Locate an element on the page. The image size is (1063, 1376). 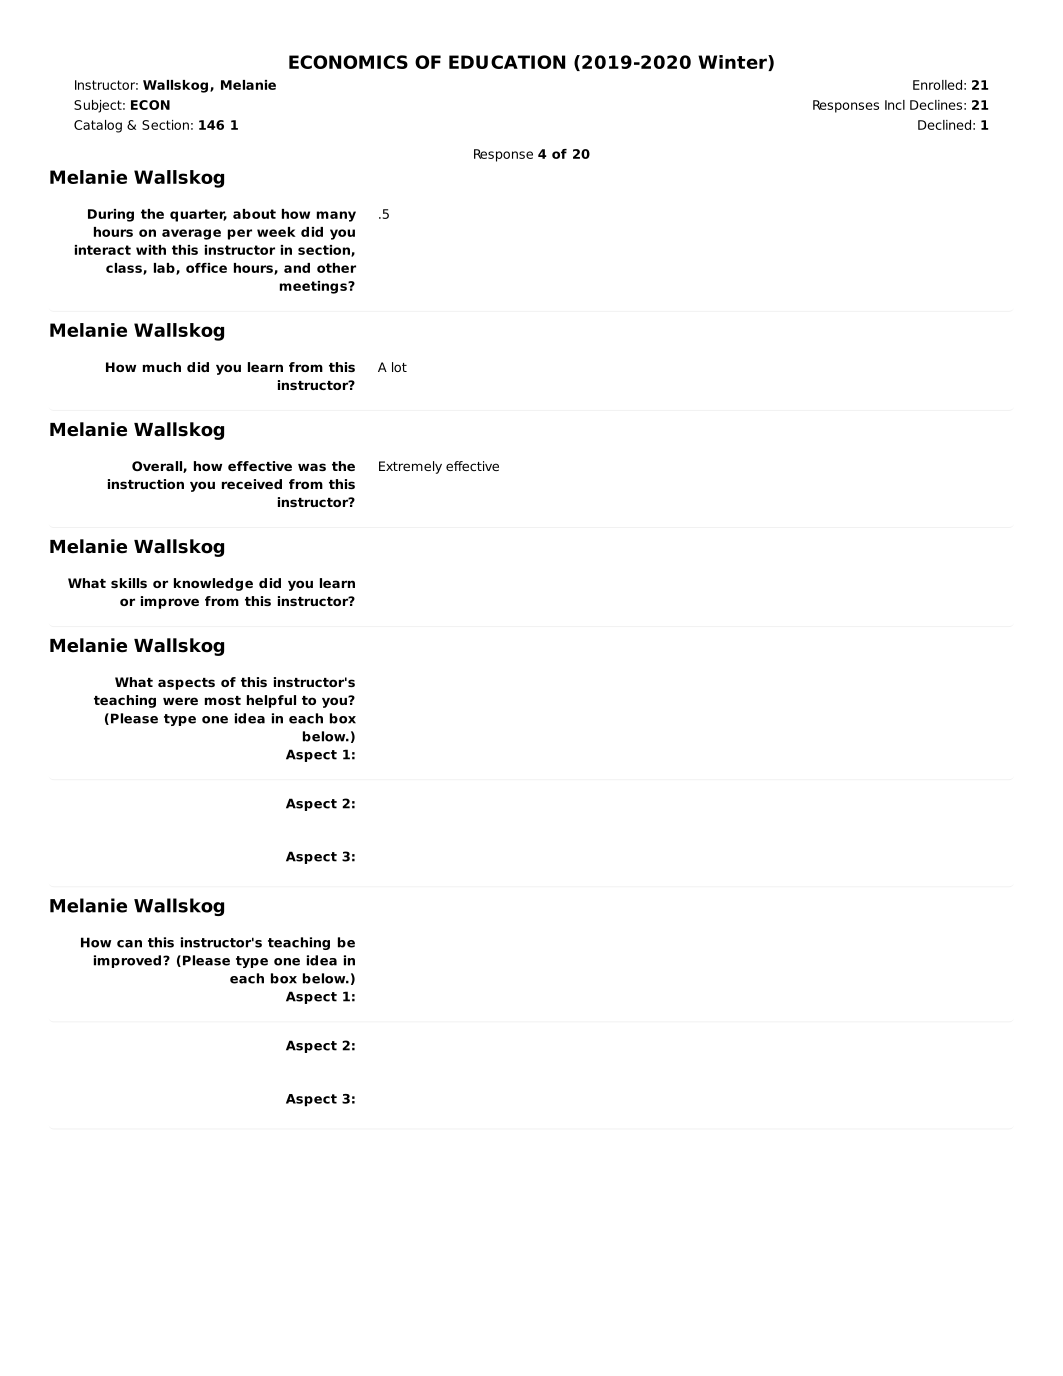
much is located at coordinates (162, 367).
